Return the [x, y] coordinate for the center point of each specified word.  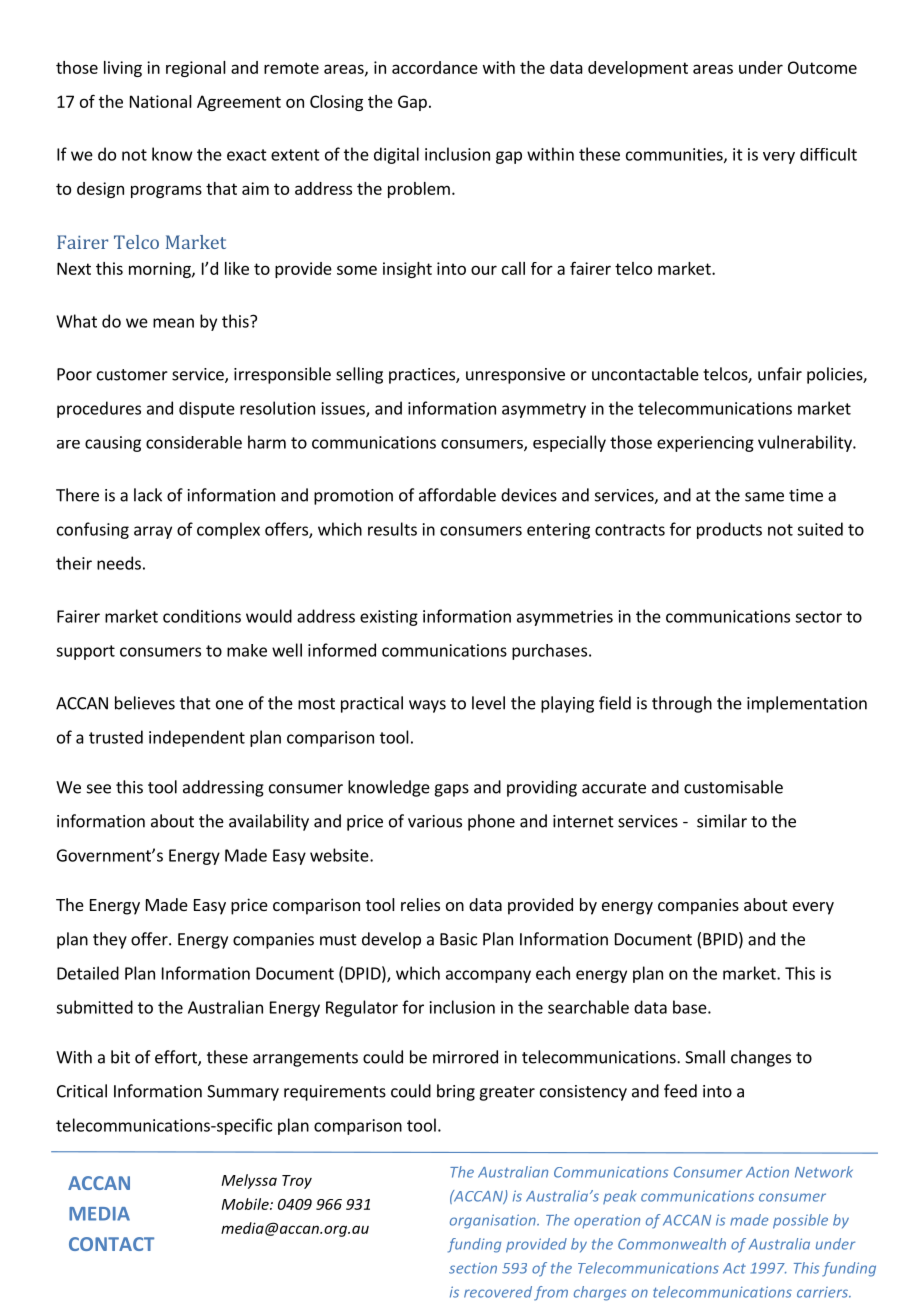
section [473, 1268]
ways [427, 706]
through [682, 704]
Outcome [822, 67]
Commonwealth [672, 1244]
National [161, 101]
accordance [435, 67]
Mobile [246, 1204]
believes [145, 703]
